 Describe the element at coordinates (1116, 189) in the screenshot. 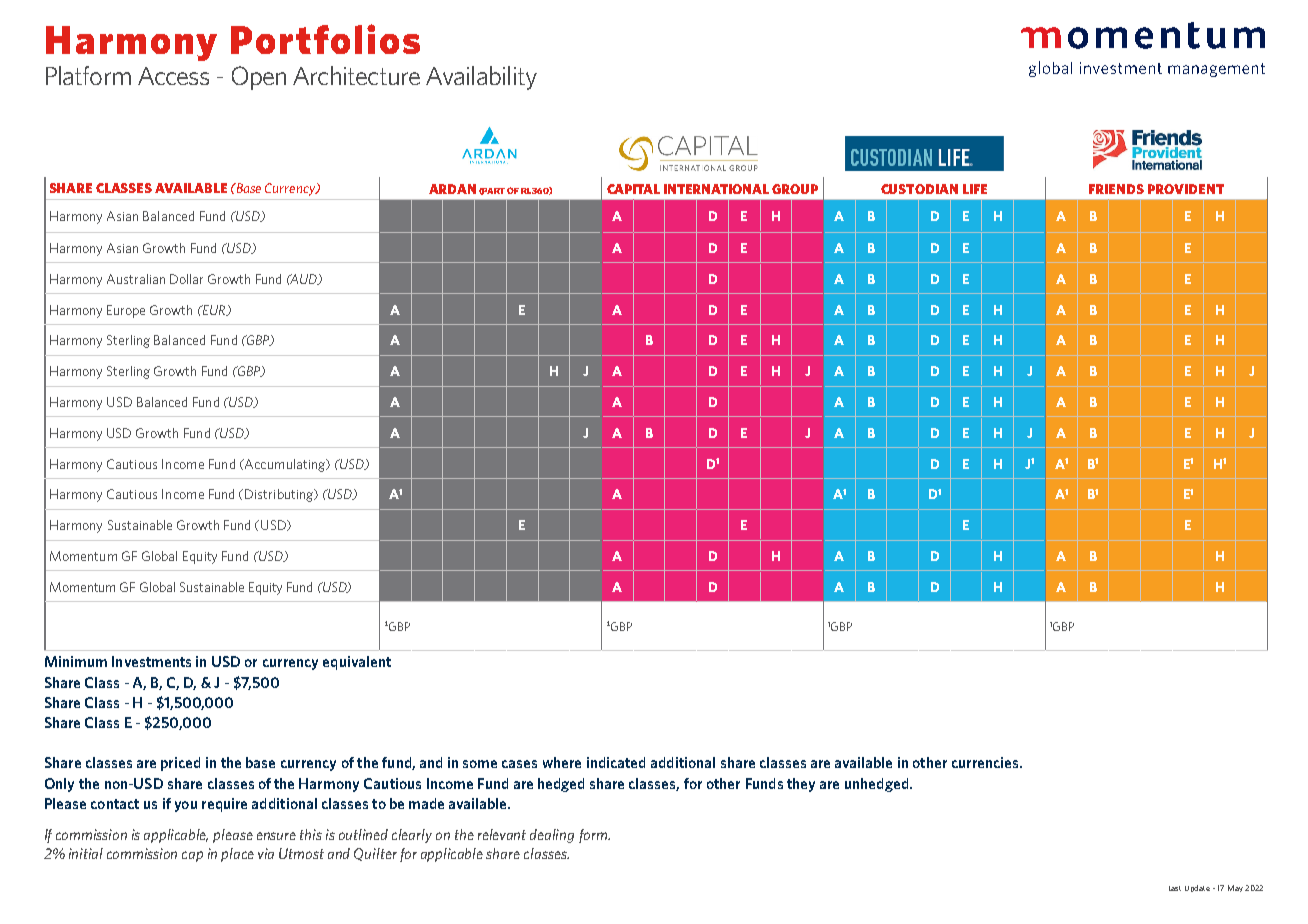

I see `FRIENDS` at that location.
